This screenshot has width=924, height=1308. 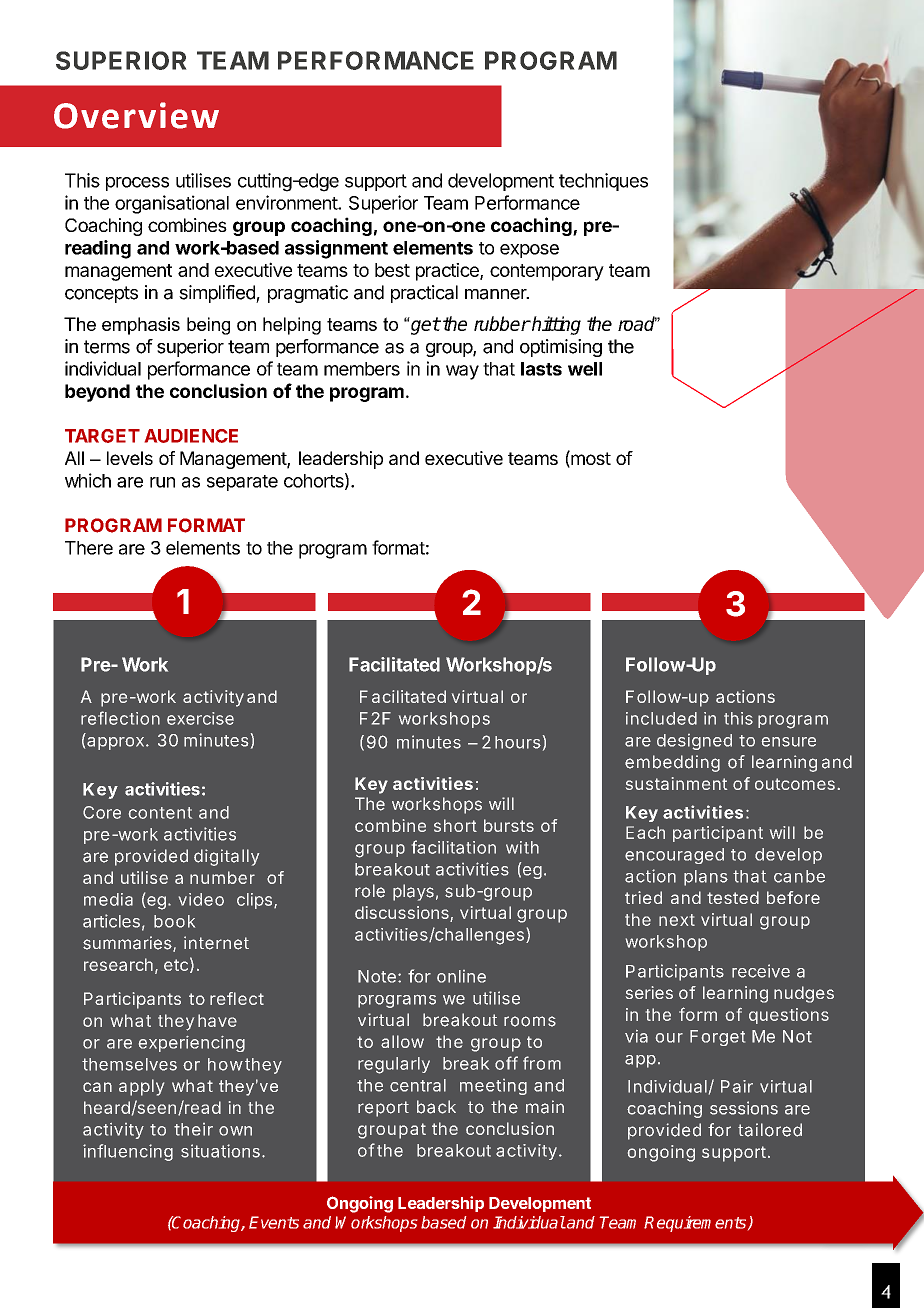 What do you see at coordinates (661, 718) in the screenshot?
I see `included` at bounding box center [661, 718].
